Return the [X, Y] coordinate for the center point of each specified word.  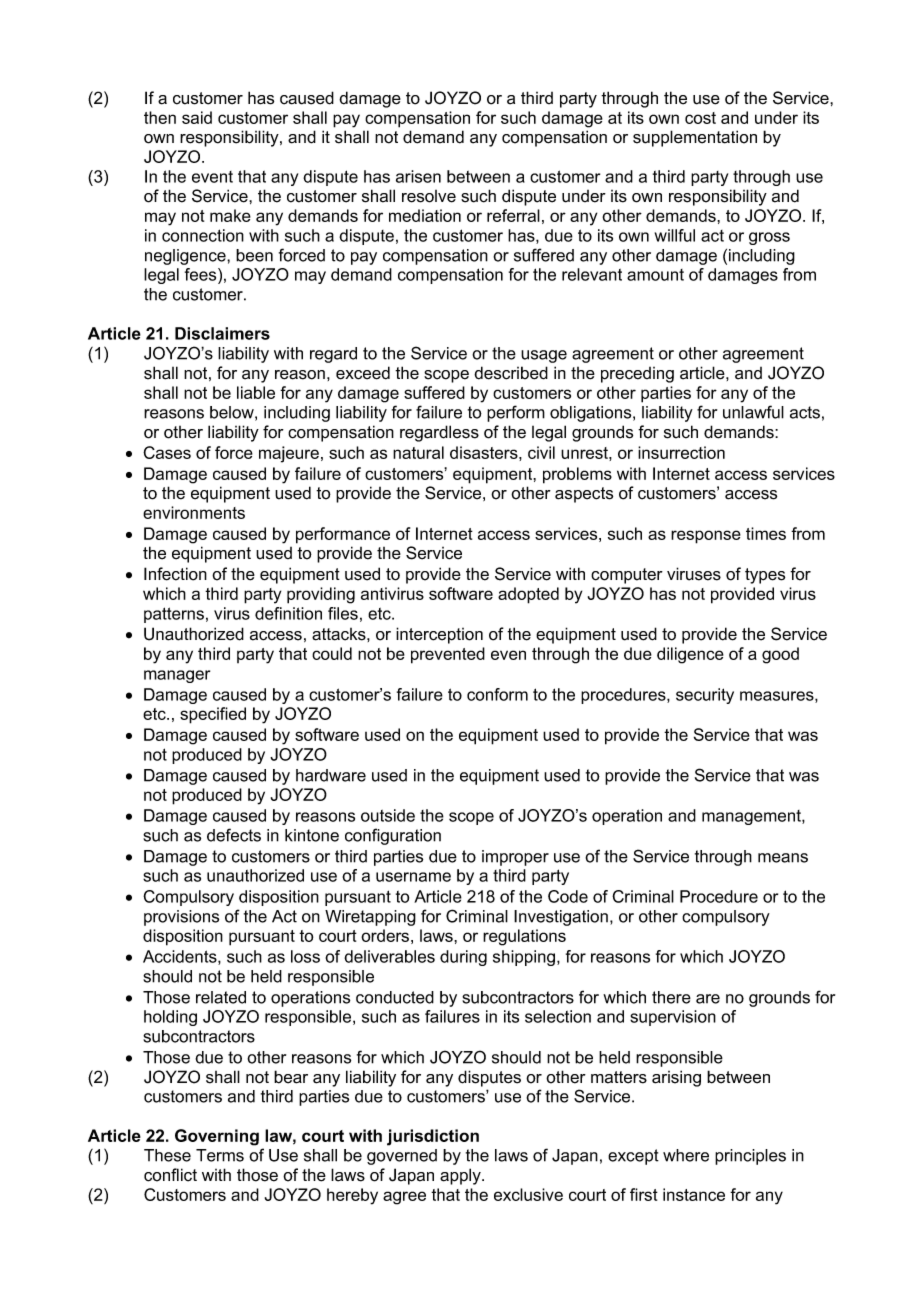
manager [177, 676]
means [783, 858]
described [511, 373]
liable [256, 392]
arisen [418, 176]
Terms [220, 1155]
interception [439, 635]
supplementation [695, 138]
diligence [690, 655]
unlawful [753, 412]
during [463, 958]
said [197, 117]
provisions [181, 918]
